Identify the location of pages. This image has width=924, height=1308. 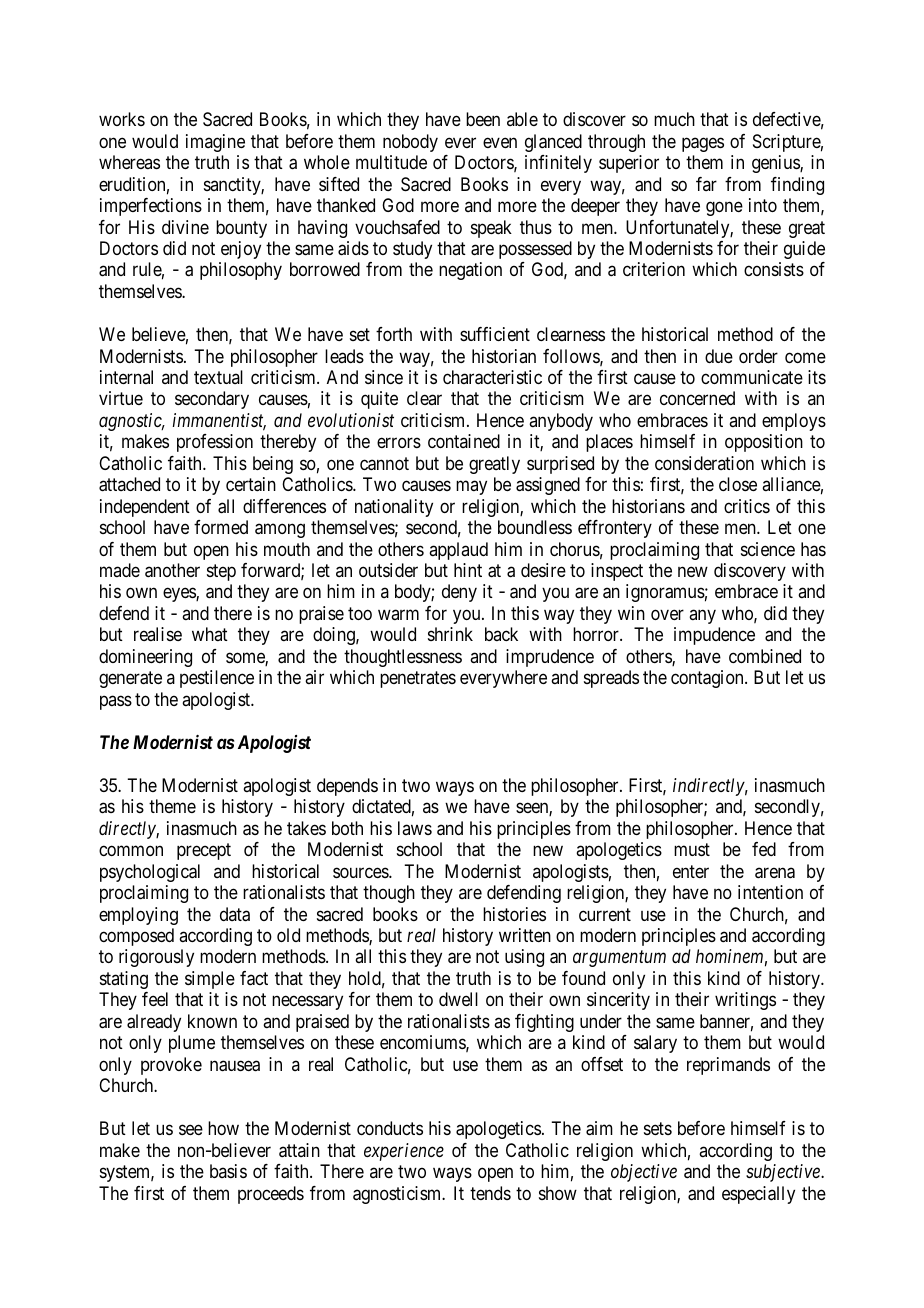
(703, 144).
